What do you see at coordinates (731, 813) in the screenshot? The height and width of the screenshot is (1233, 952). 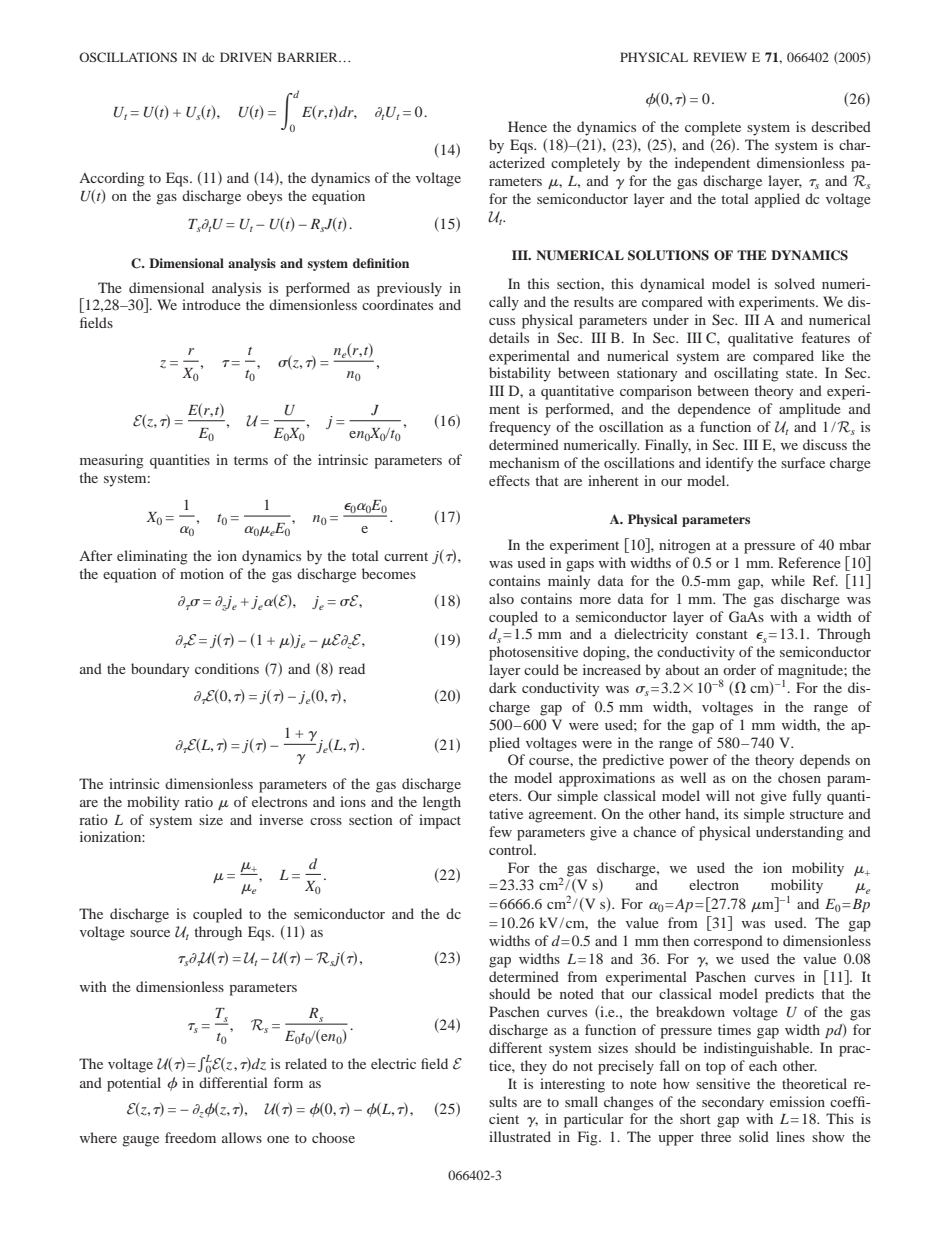 I see `its` at bounding box center [731, 813].
